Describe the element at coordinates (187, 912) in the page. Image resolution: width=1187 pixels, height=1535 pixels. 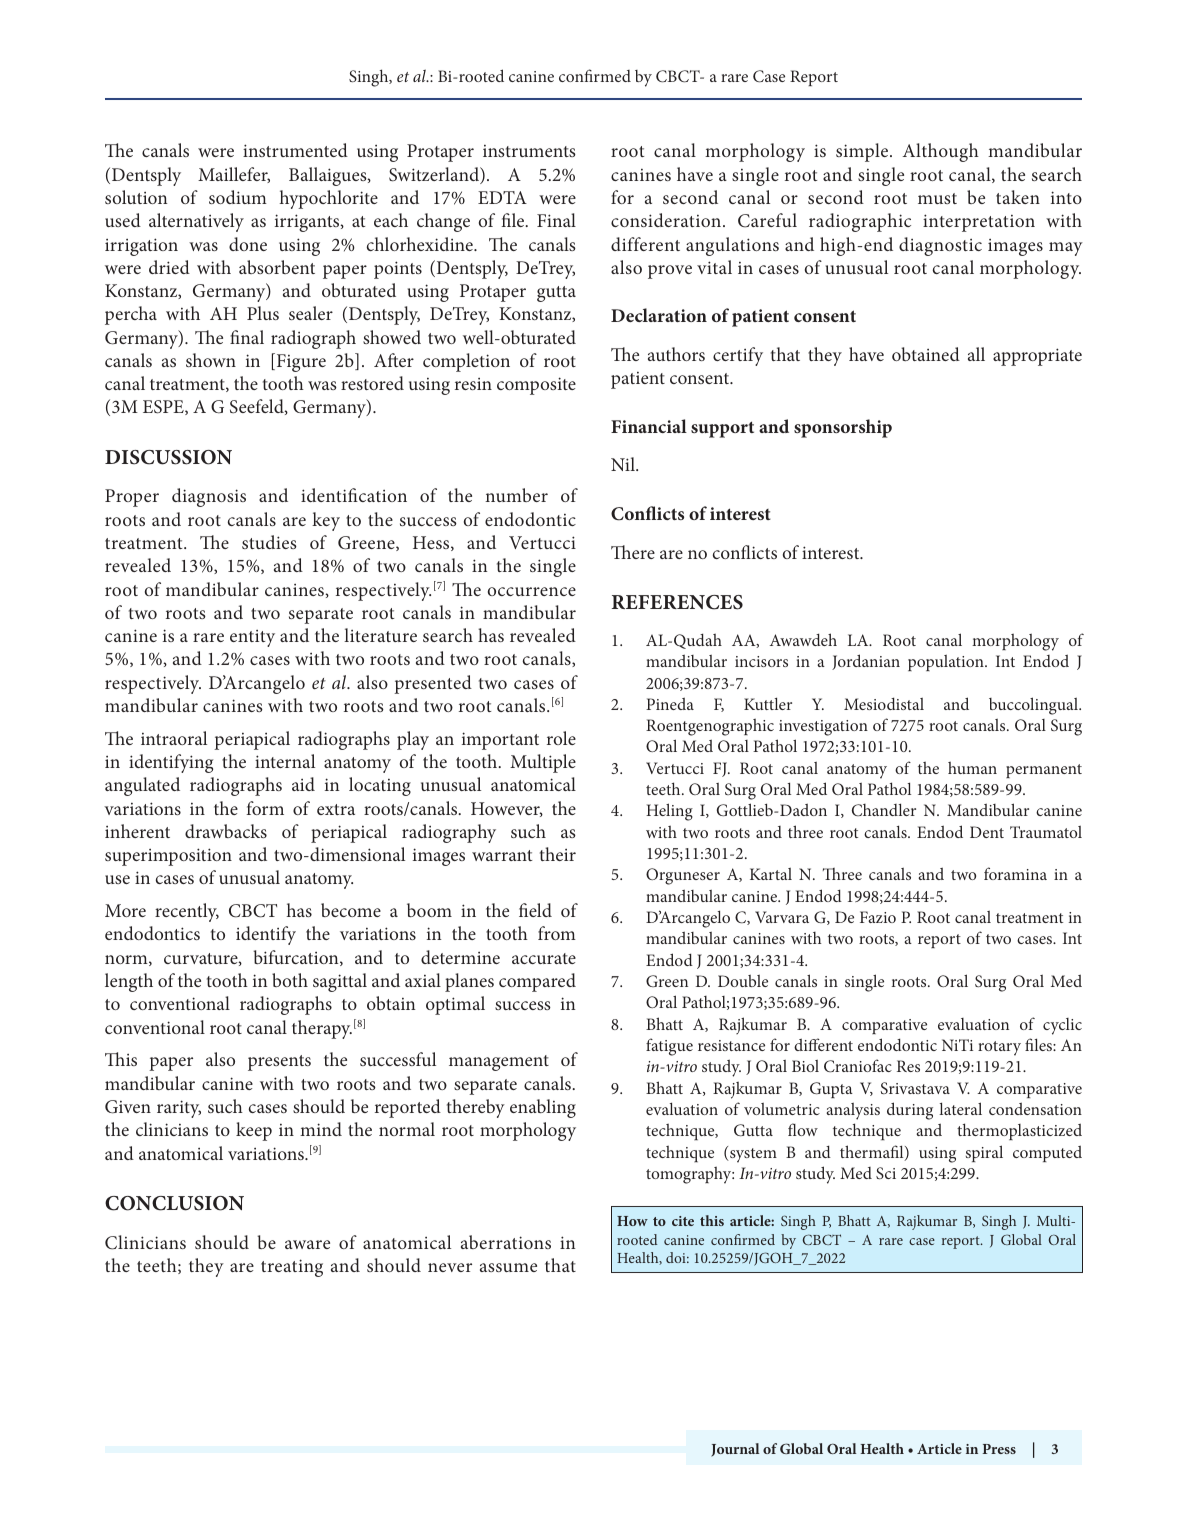
I see `recently` at that location.
